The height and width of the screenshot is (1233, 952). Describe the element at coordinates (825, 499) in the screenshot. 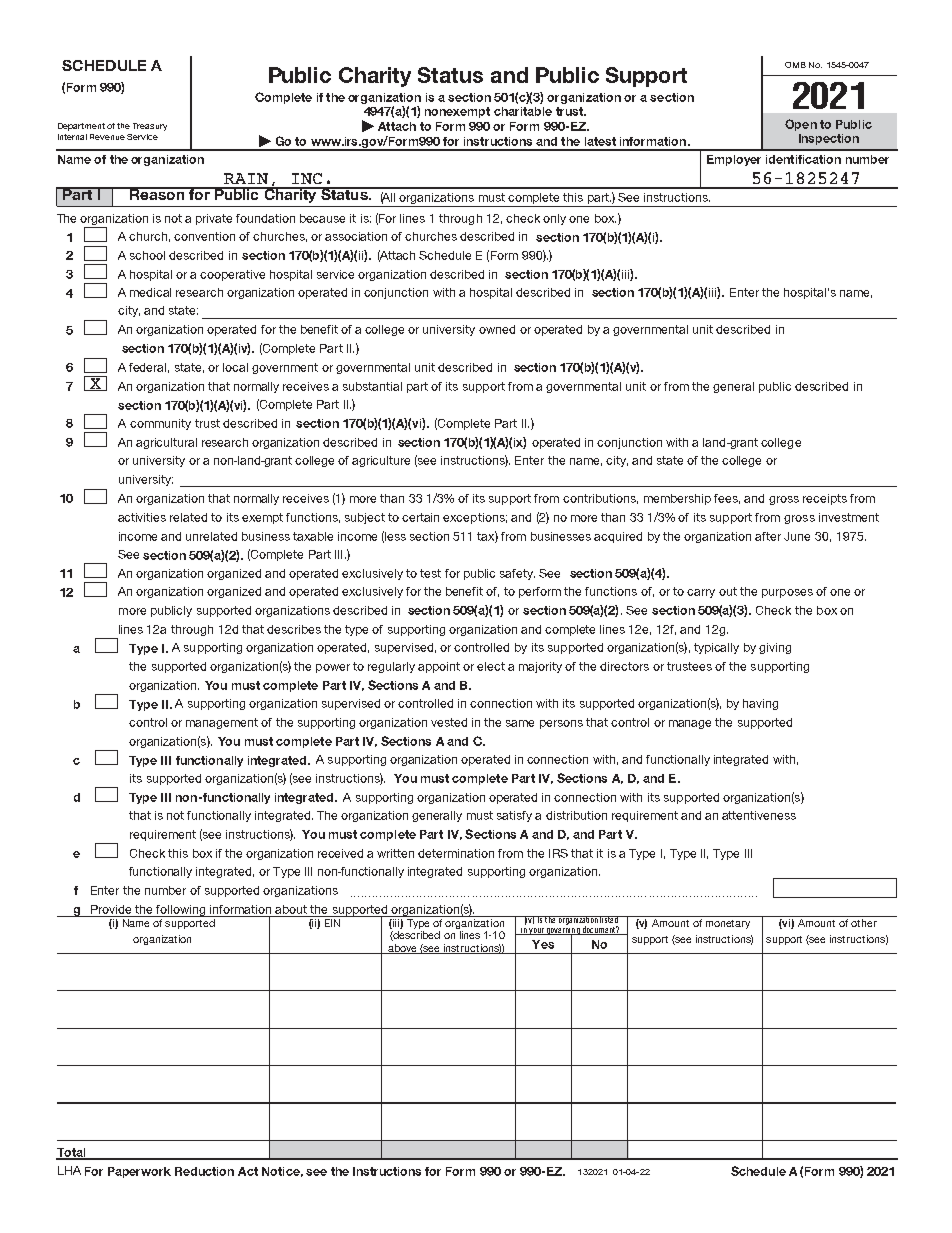

I see `receipts` at that location.
